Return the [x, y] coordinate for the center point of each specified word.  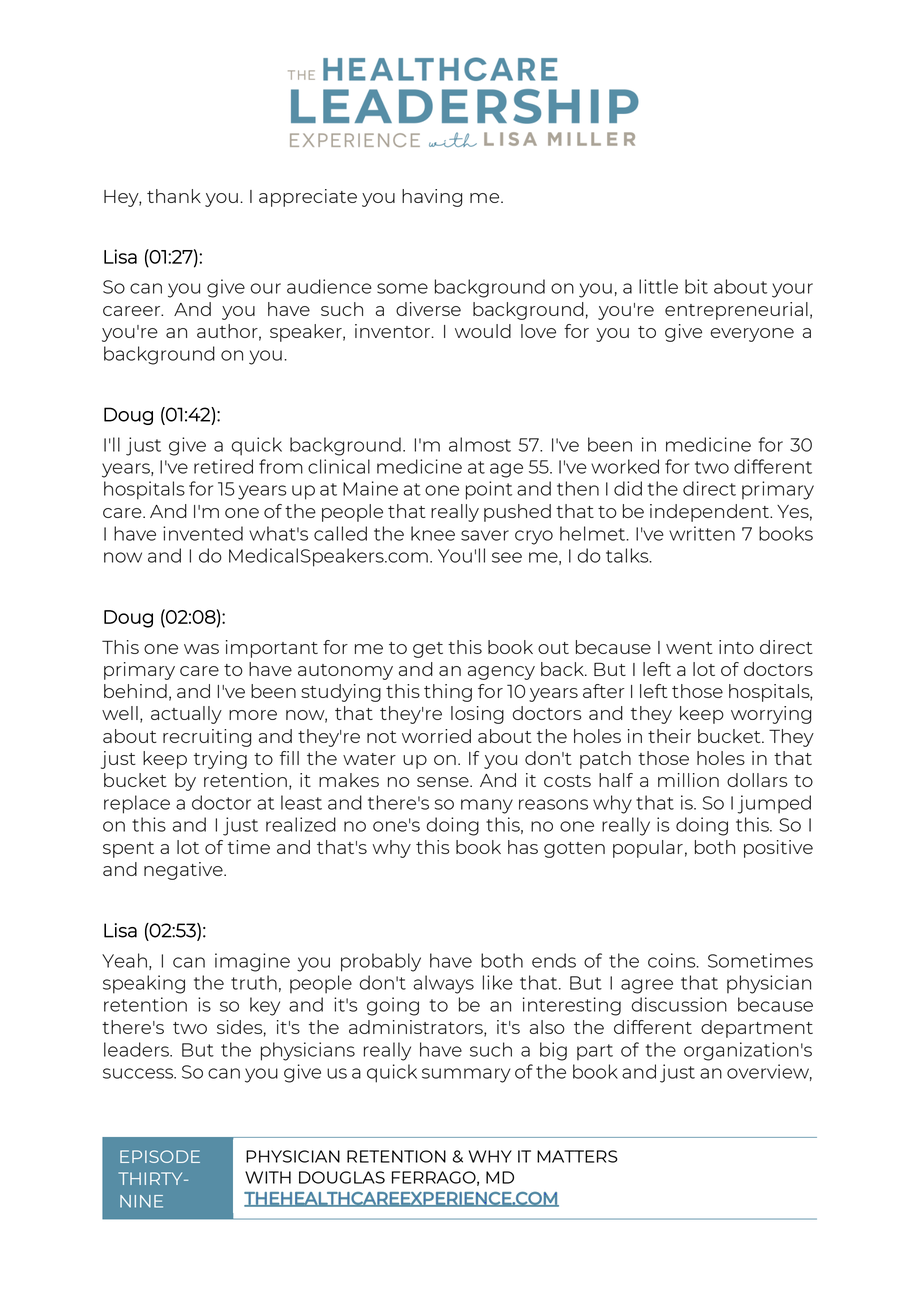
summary [466, 1075]
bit [696, 286]
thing [448, 693]
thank [174, 196]
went [689, 648]
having [432, 198]
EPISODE [160, 1156]
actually [186, 715]
